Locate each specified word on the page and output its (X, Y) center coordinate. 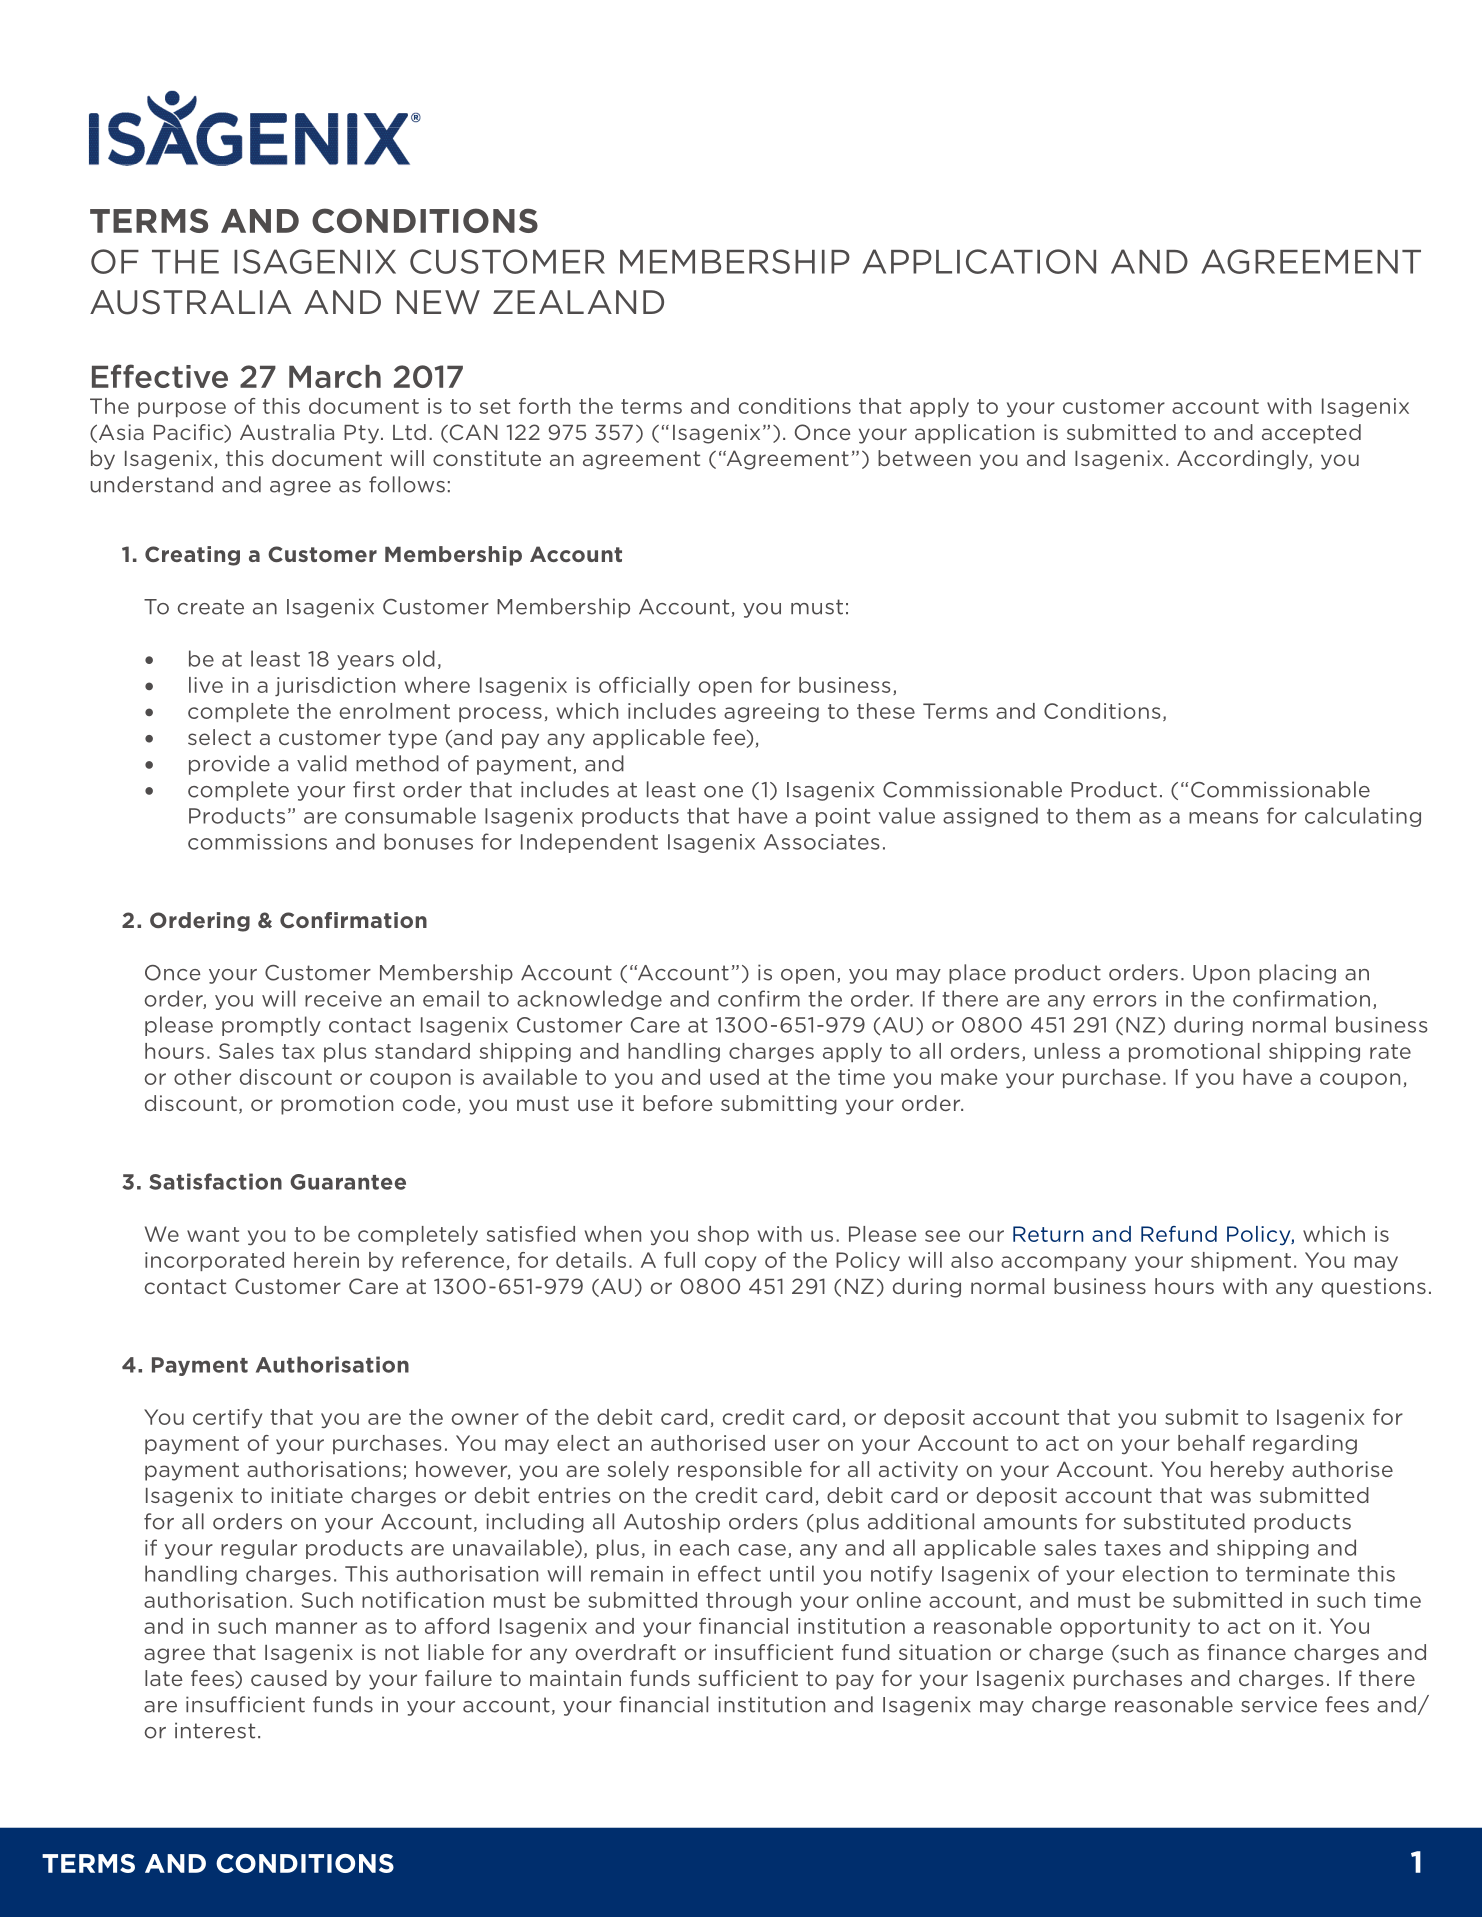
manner (316, 1628)
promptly (271, 1026)
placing (1297, 974)
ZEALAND (578, 302)
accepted (1311, 434)
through (748, 1601)
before (678, 1103)
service (1279, 1704)
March (335, 376)
